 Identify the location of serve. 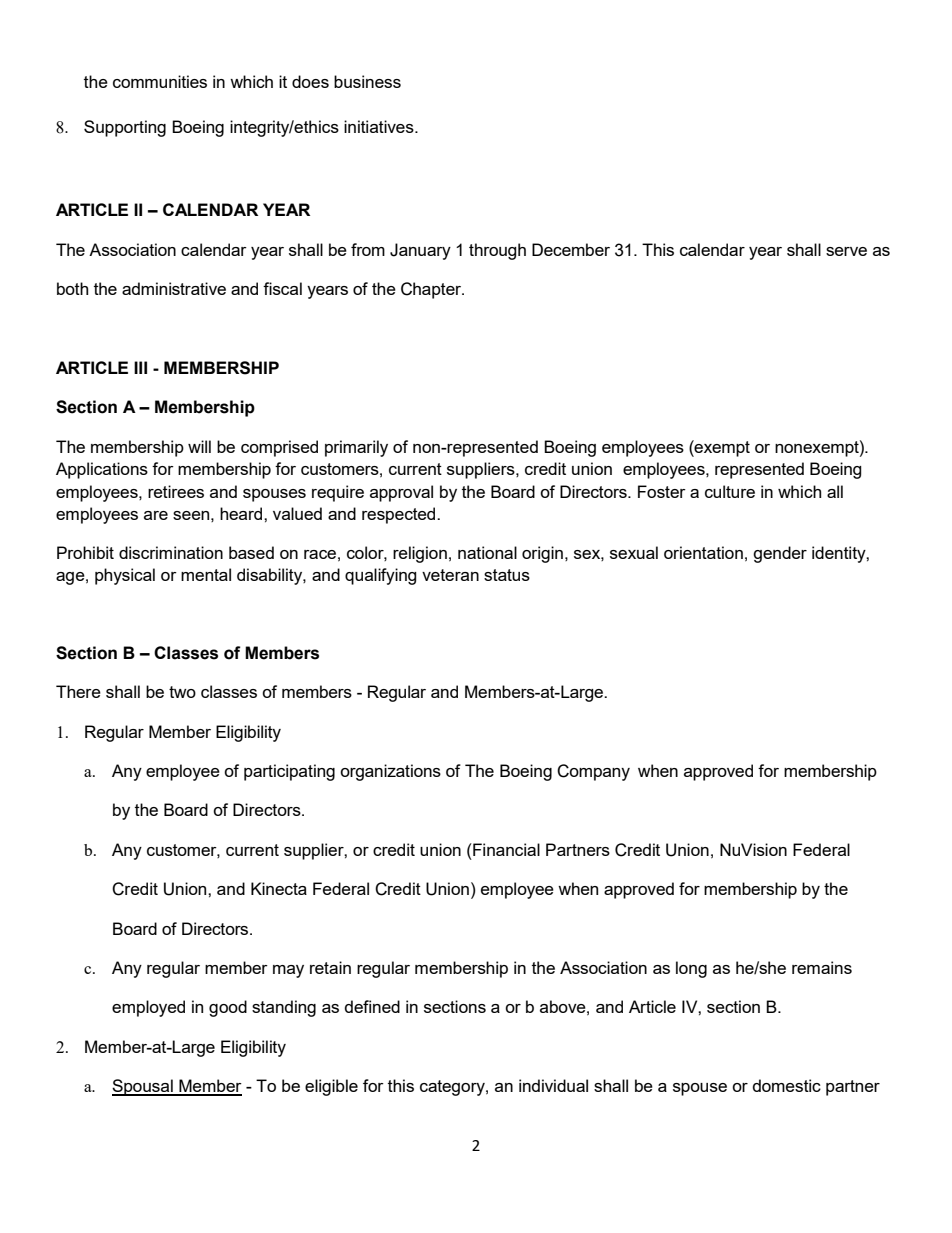
(846, 251).
